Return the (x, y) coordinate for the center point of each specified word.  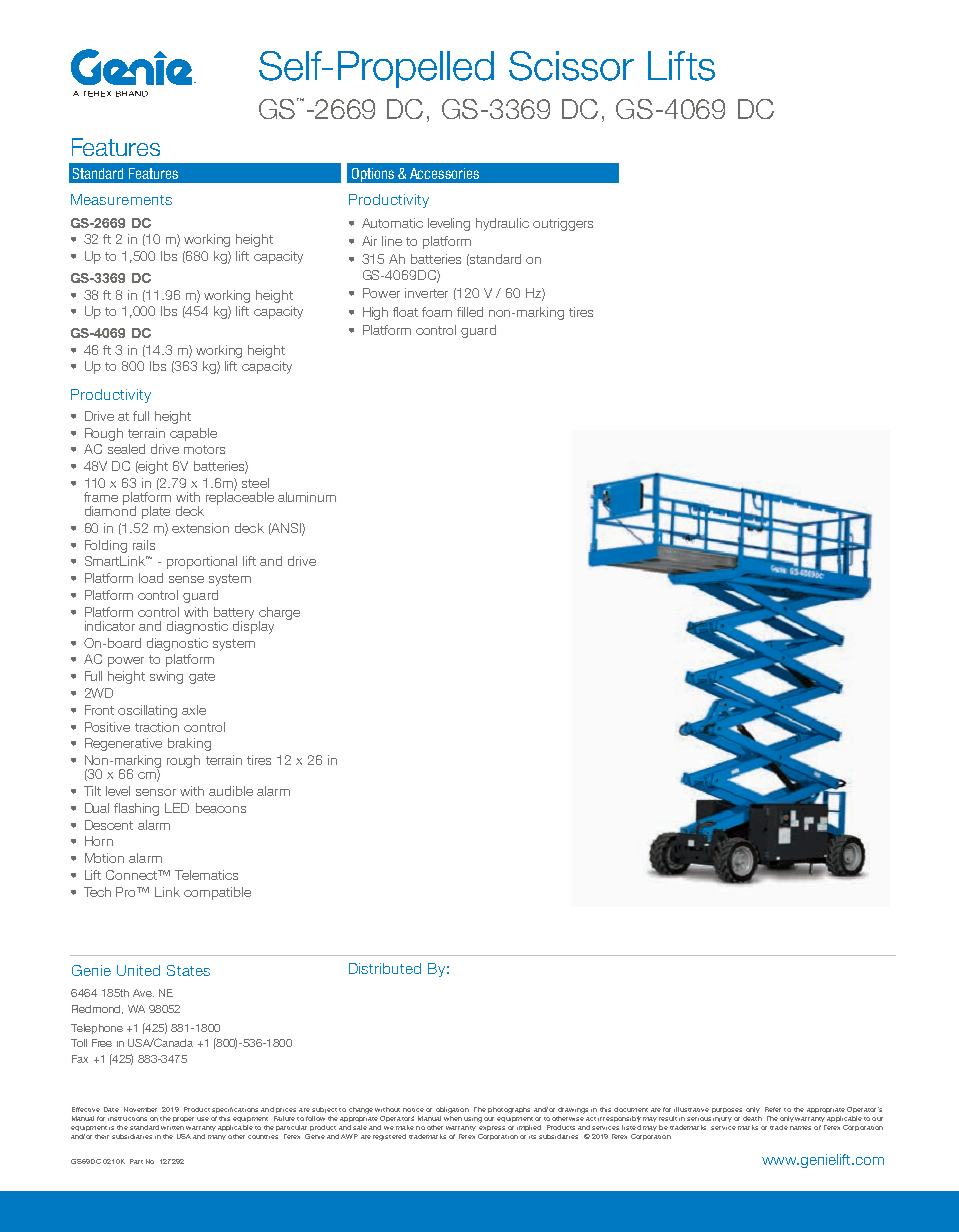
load (151, 578)
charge (279, 614)
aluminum (307, 497)
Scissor (571, 66)
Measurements (121, 199)
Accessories (444, 173)
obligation (452, 1110)
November (140, 1109)
